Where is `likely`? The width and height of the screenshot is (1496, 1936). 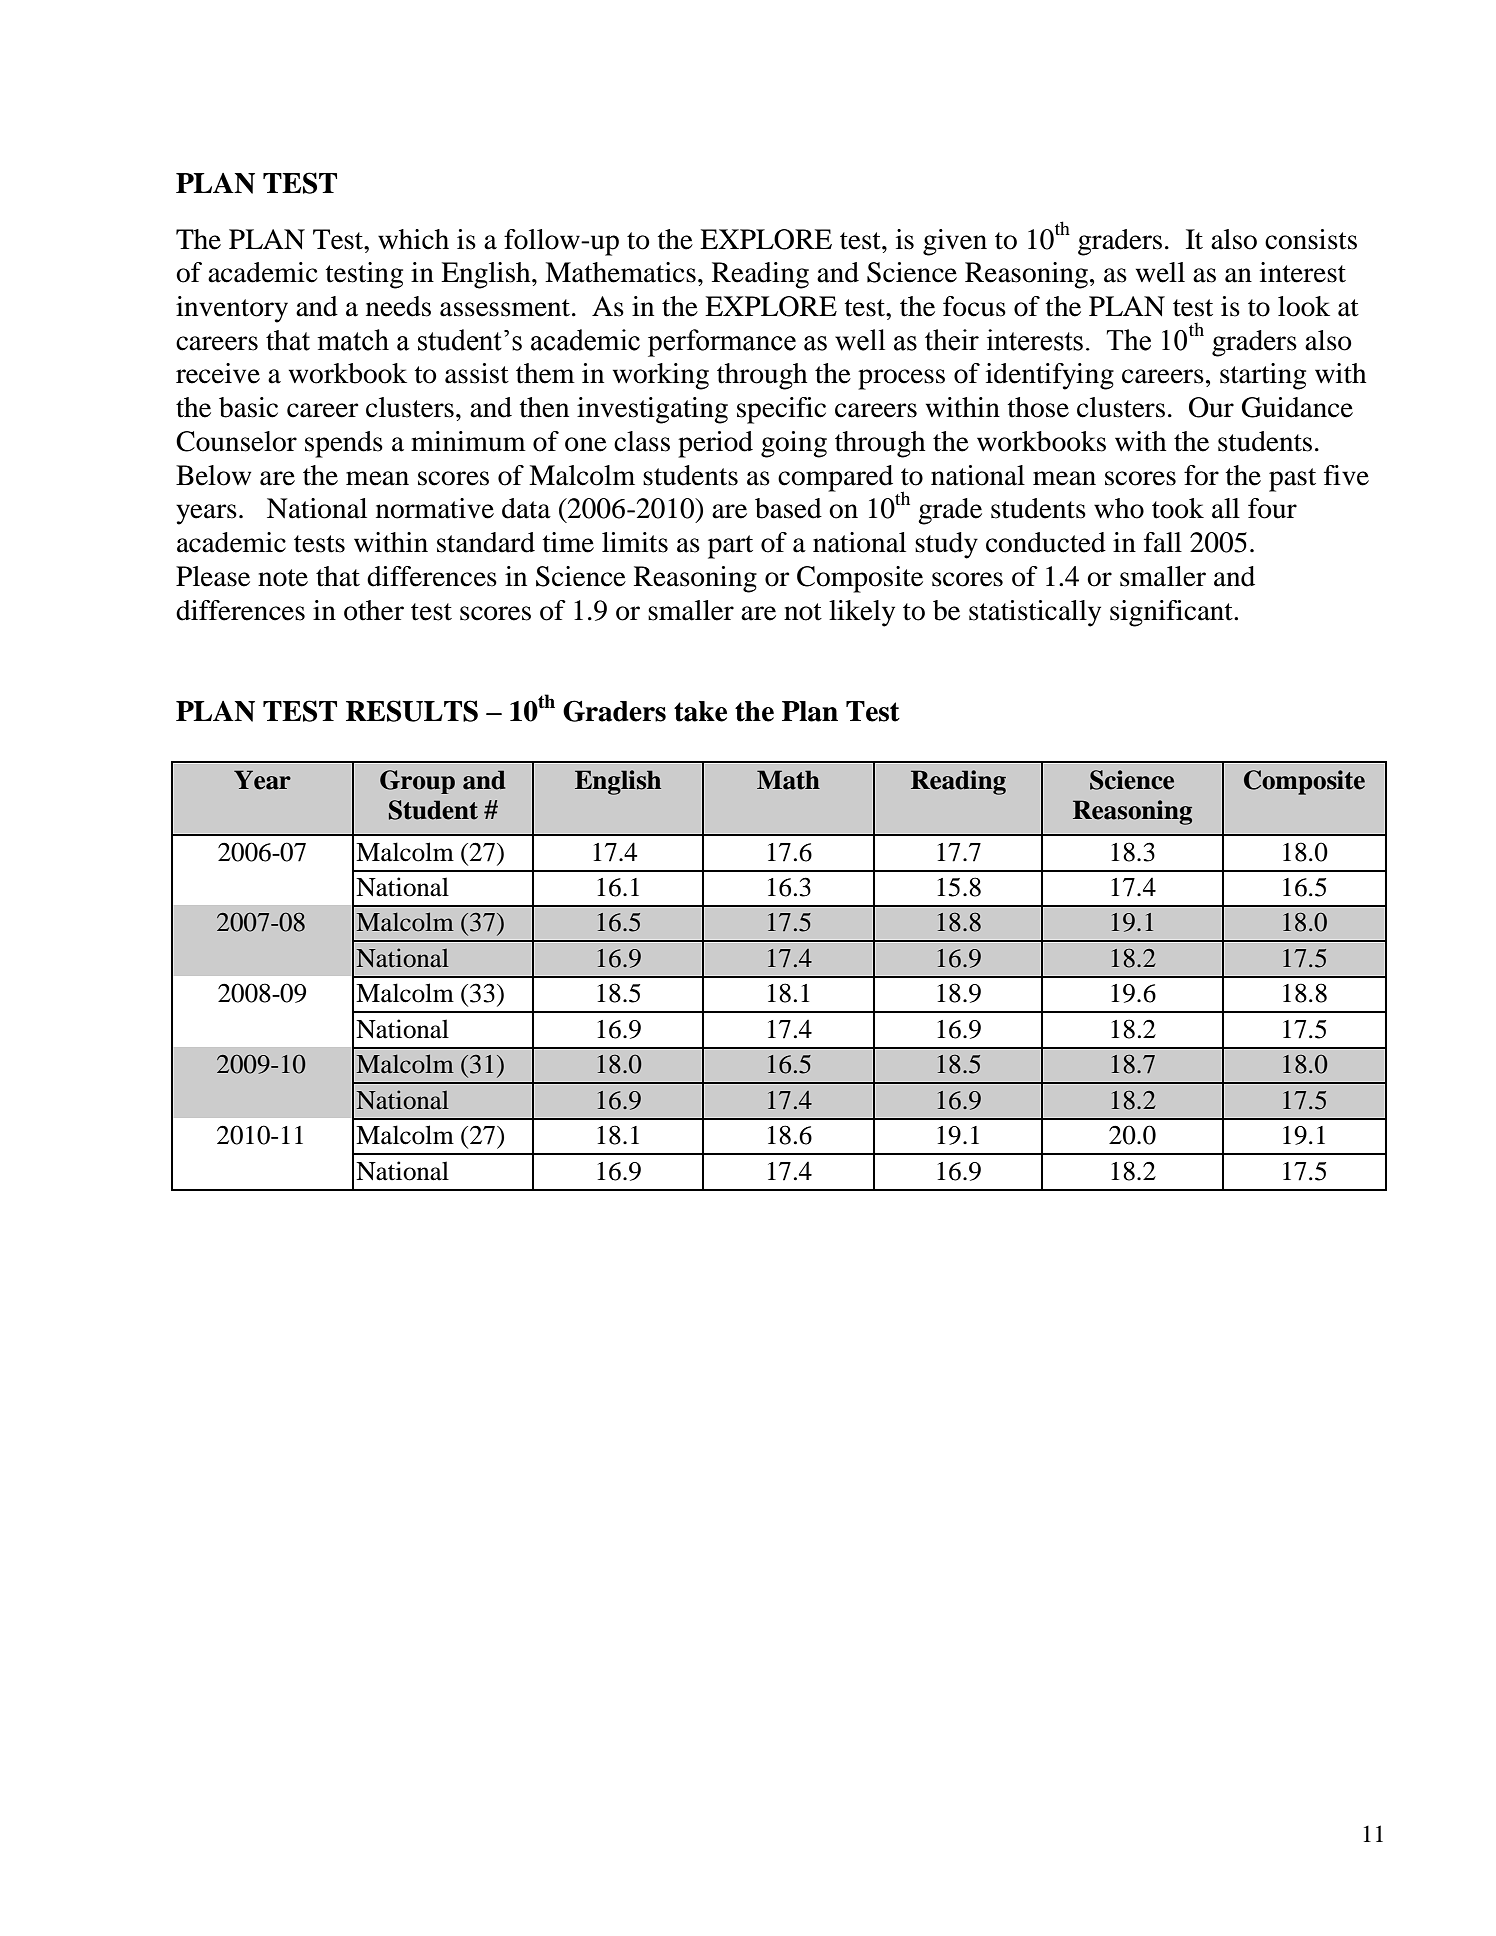 likely is located at coordinates (862, 613).
